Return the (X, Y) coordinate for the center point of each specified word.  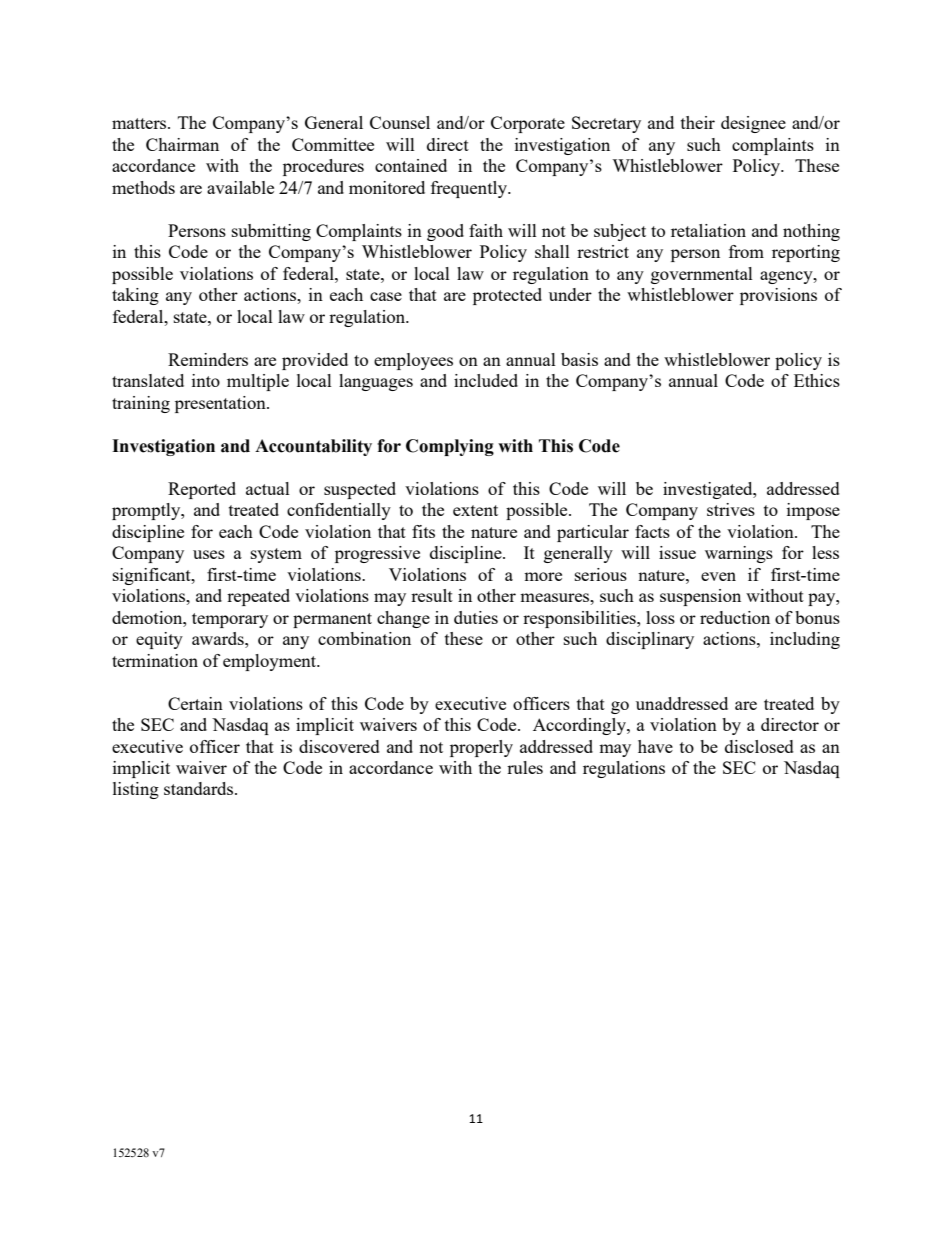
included (486, 380)
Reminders (208, 359)
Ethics (817, 380)
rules (525, 767)
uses (209, 554)
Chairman (182, 144)
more (543, 576)
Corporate (528, 124)
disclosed (759, 746)
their (698, 122)
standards (200, 788)
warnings (739, 554)
